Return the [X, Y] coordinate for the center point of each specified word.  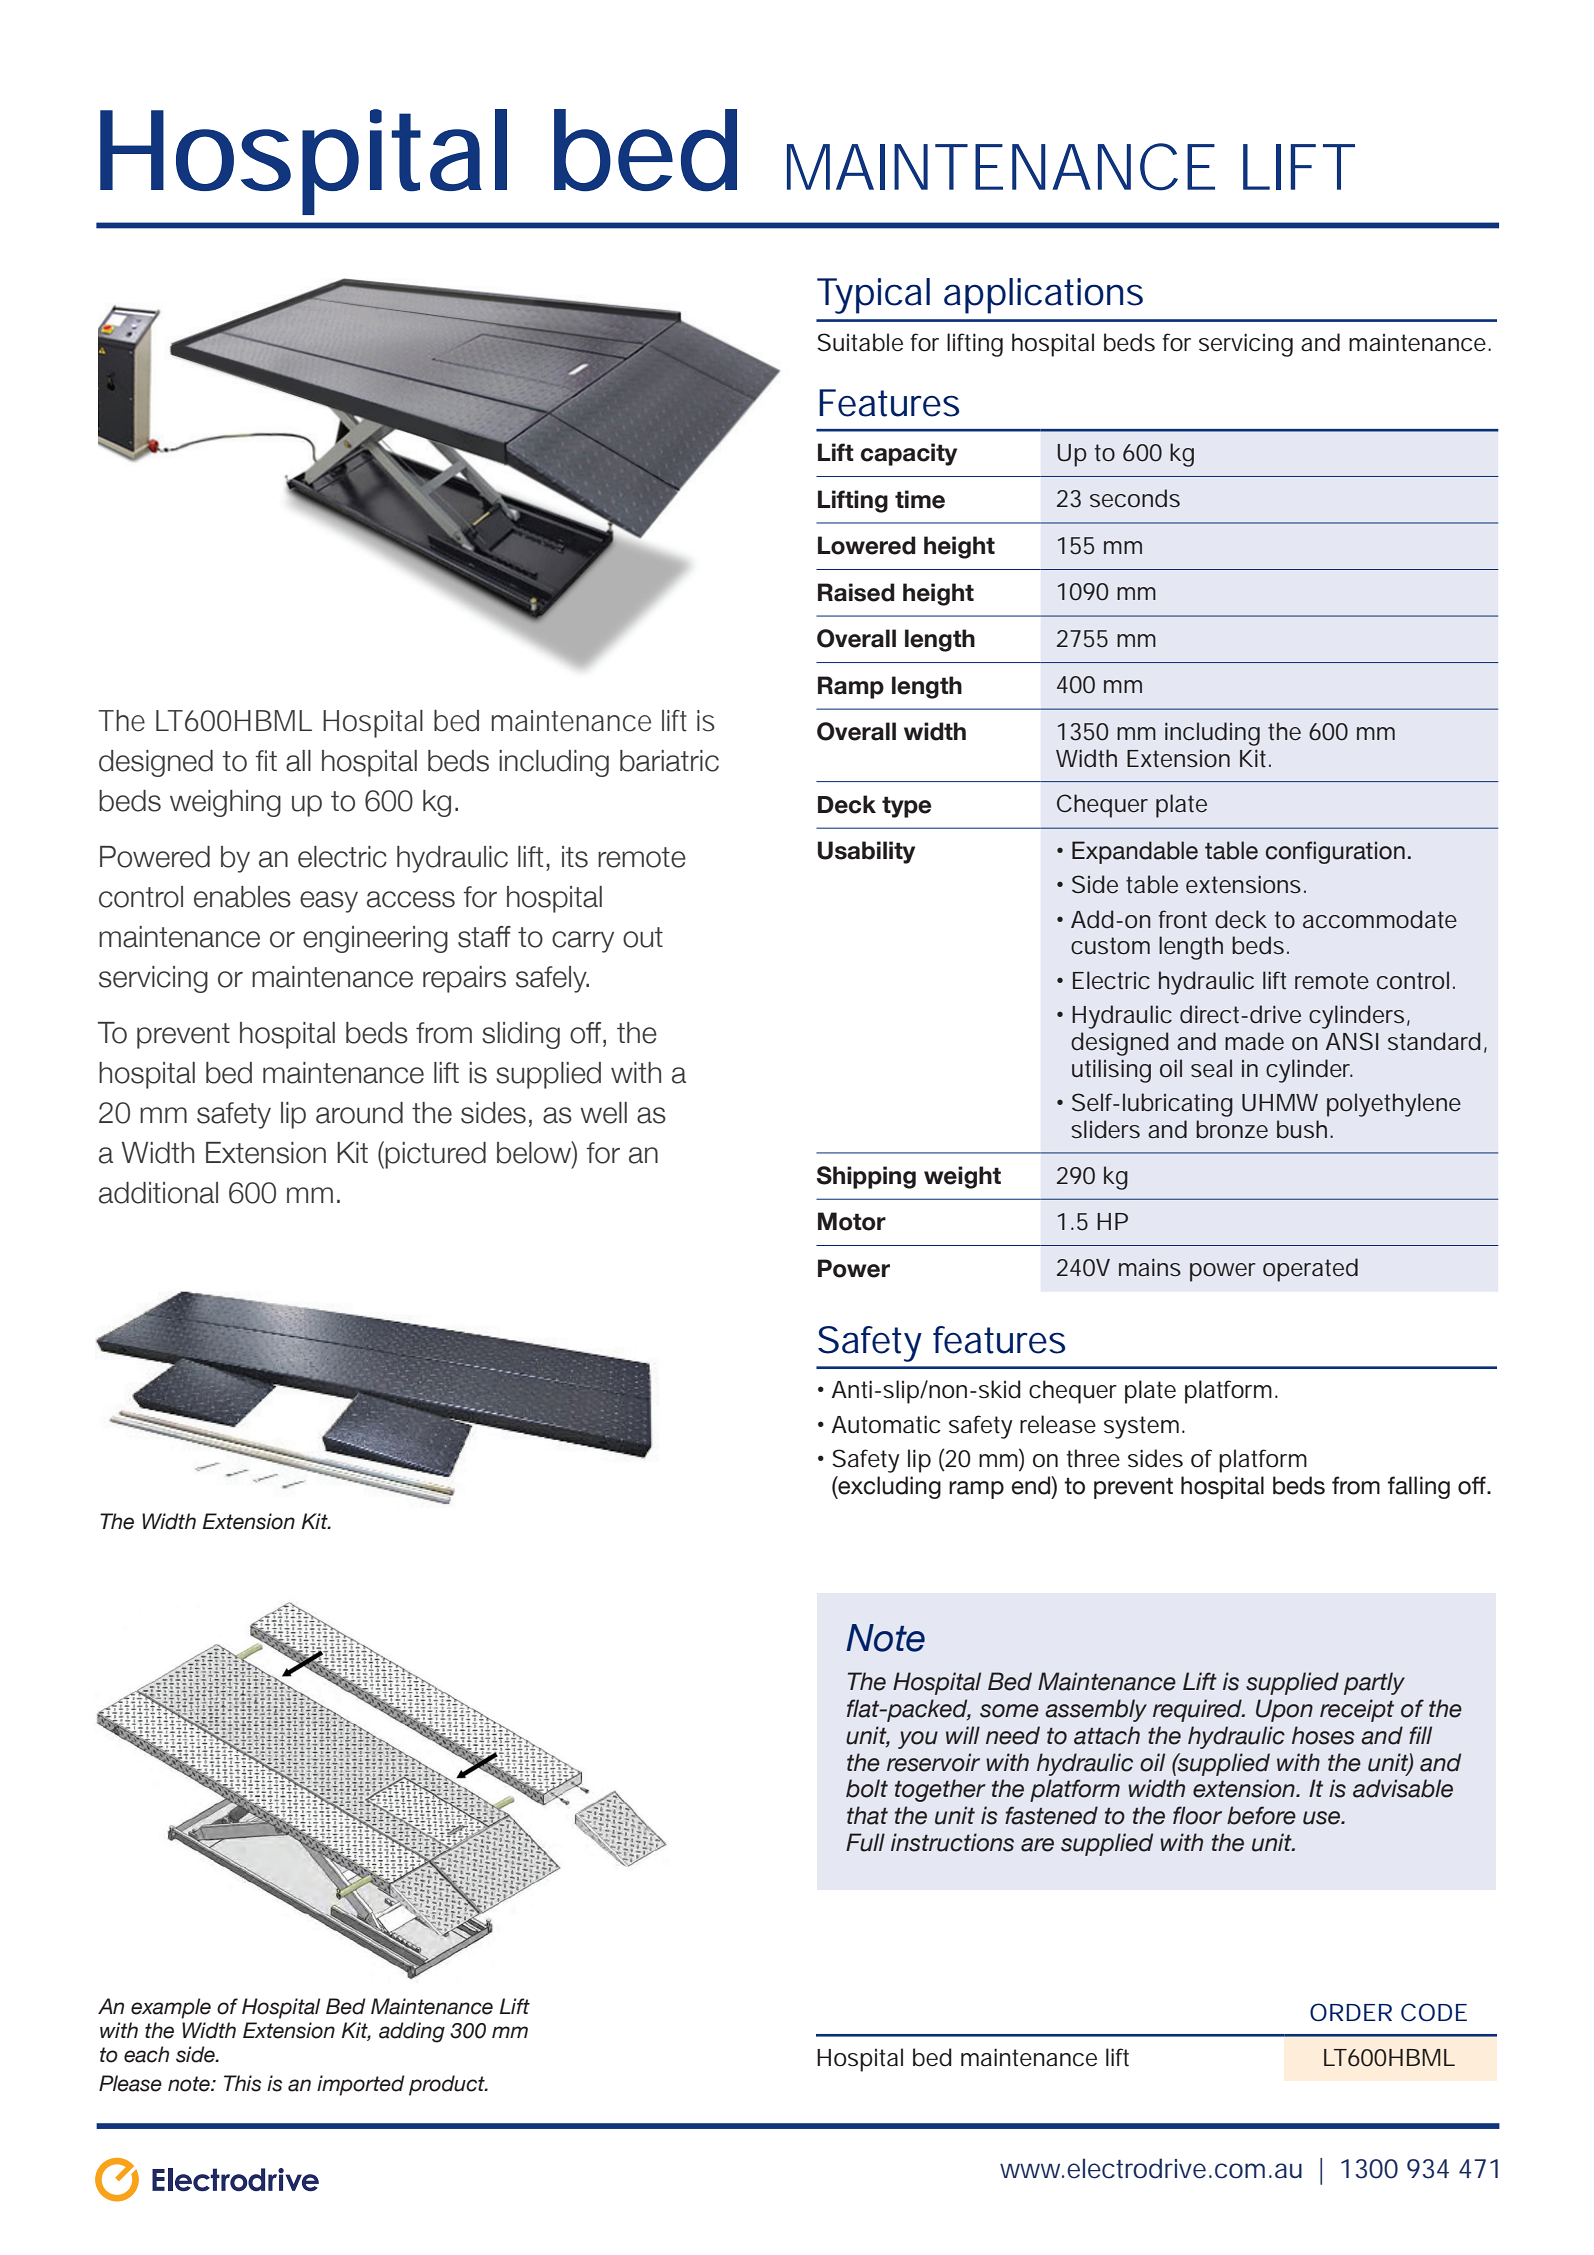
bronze [1232, 1129]
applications [1043, 296]
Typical [873, 296]
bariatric [669, 761]
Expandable [1135, 852]
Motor [852, 1221]
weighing [225, 803]
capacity [909, 454]
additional [158, 1193]
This [242, 2083]
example [171, 2008]
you [918, 1740]
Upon [1284, 1710]
